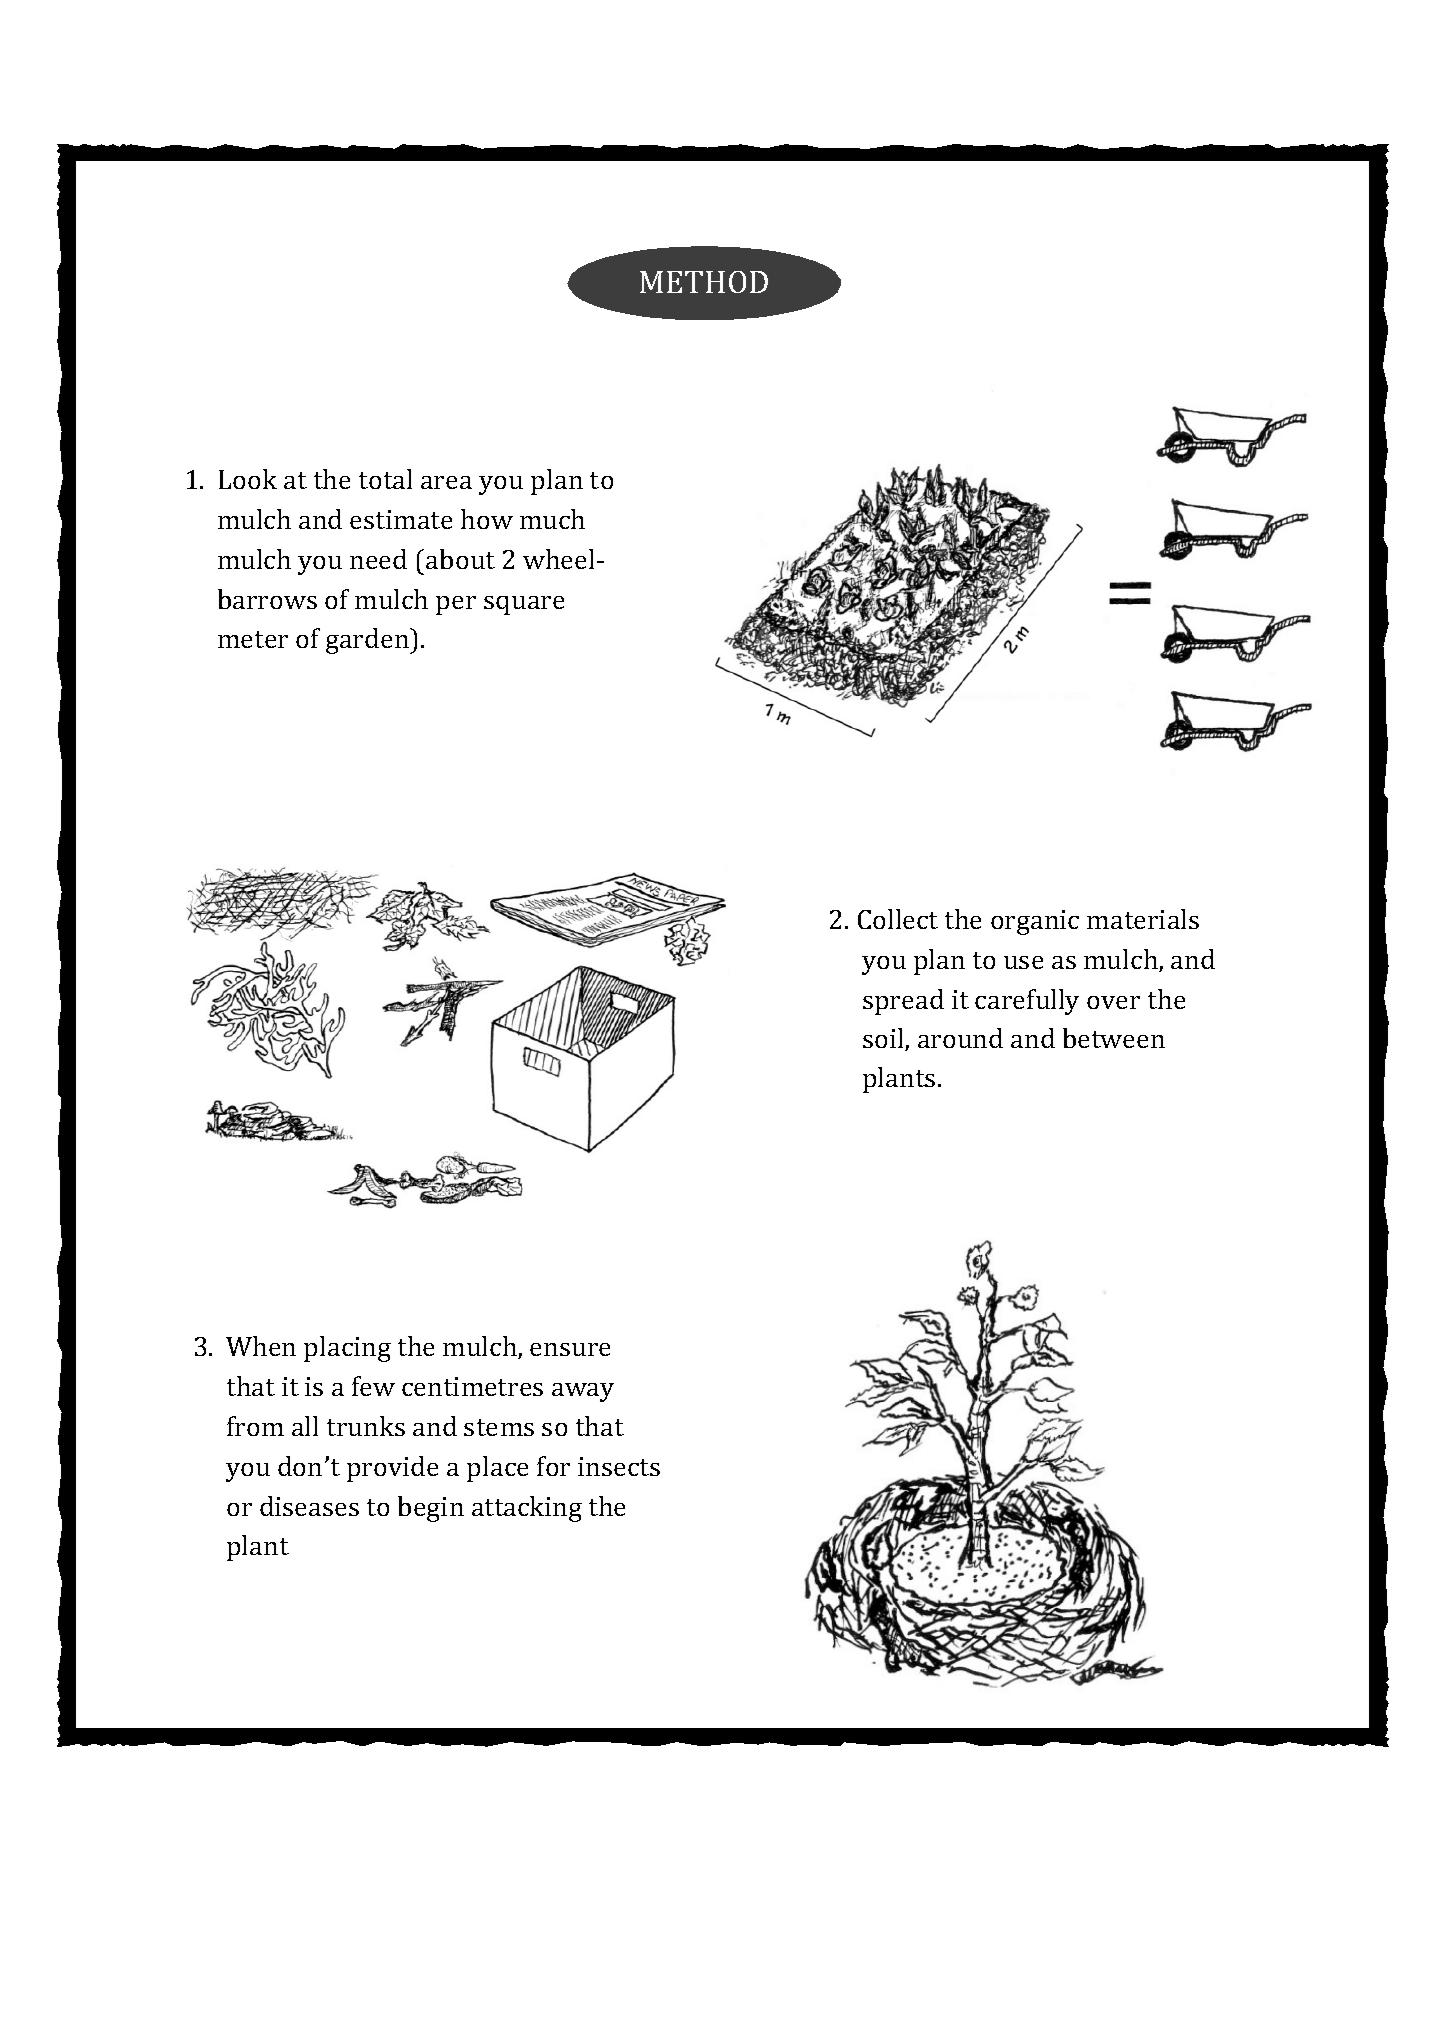 The height and width of the image is (2041, 1442). What do you see at coordinates (704, 282) in the image?
I see `METHOD` at bounding box center [704, 282].
